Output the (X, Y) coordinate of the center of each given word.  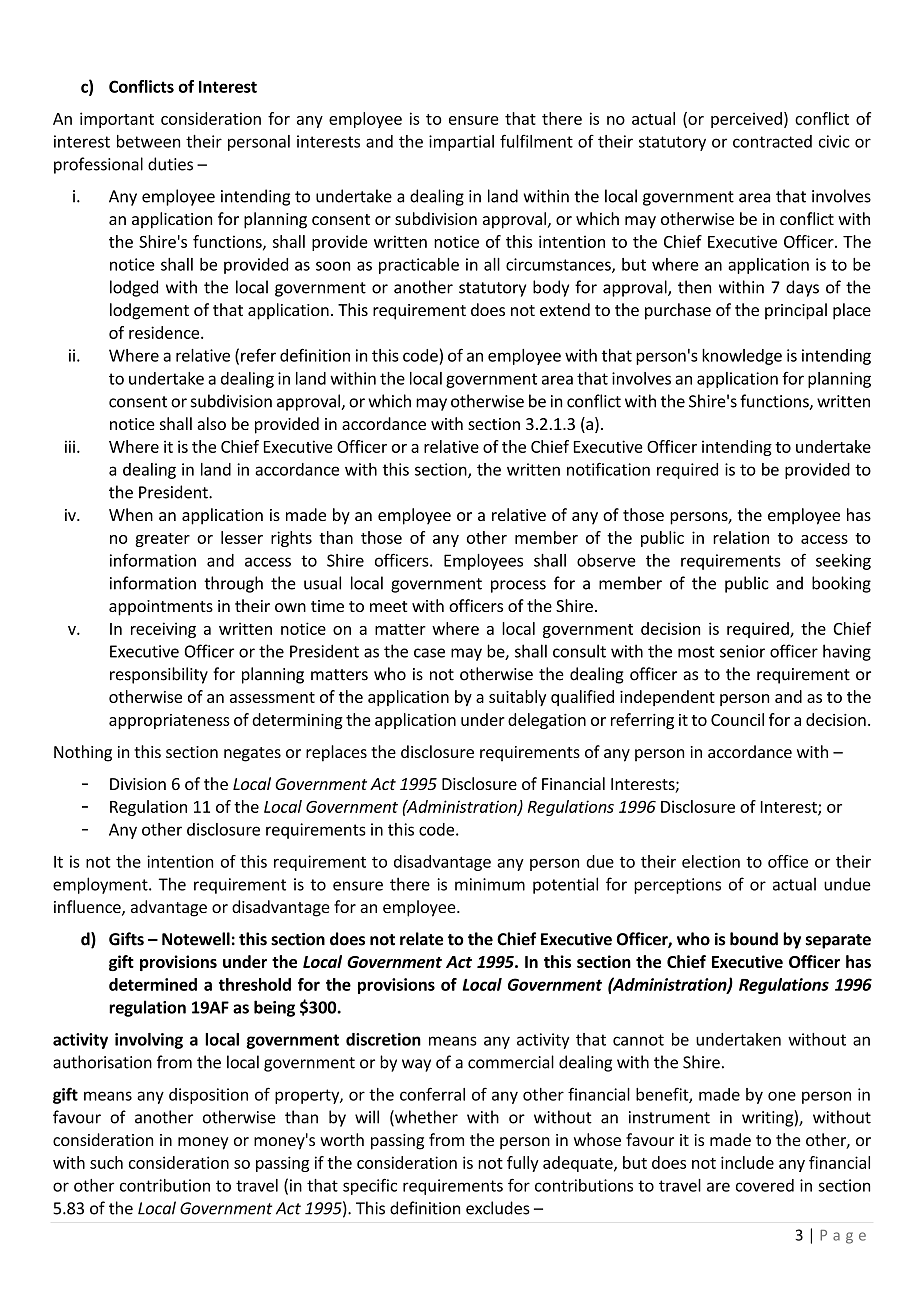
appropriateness (169, 721)
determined (153, 984)
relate (421, 939)
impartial (461, 143)
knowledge (742, 357)
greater (162, 540)
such (106, 1162)
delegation (547, 721)
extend (565, 309)
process (518, 586)
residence (165, 332)
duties (170, 164)
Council (737, 719)
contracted (772, 141)
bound (754, 939)
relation (741, 537)
